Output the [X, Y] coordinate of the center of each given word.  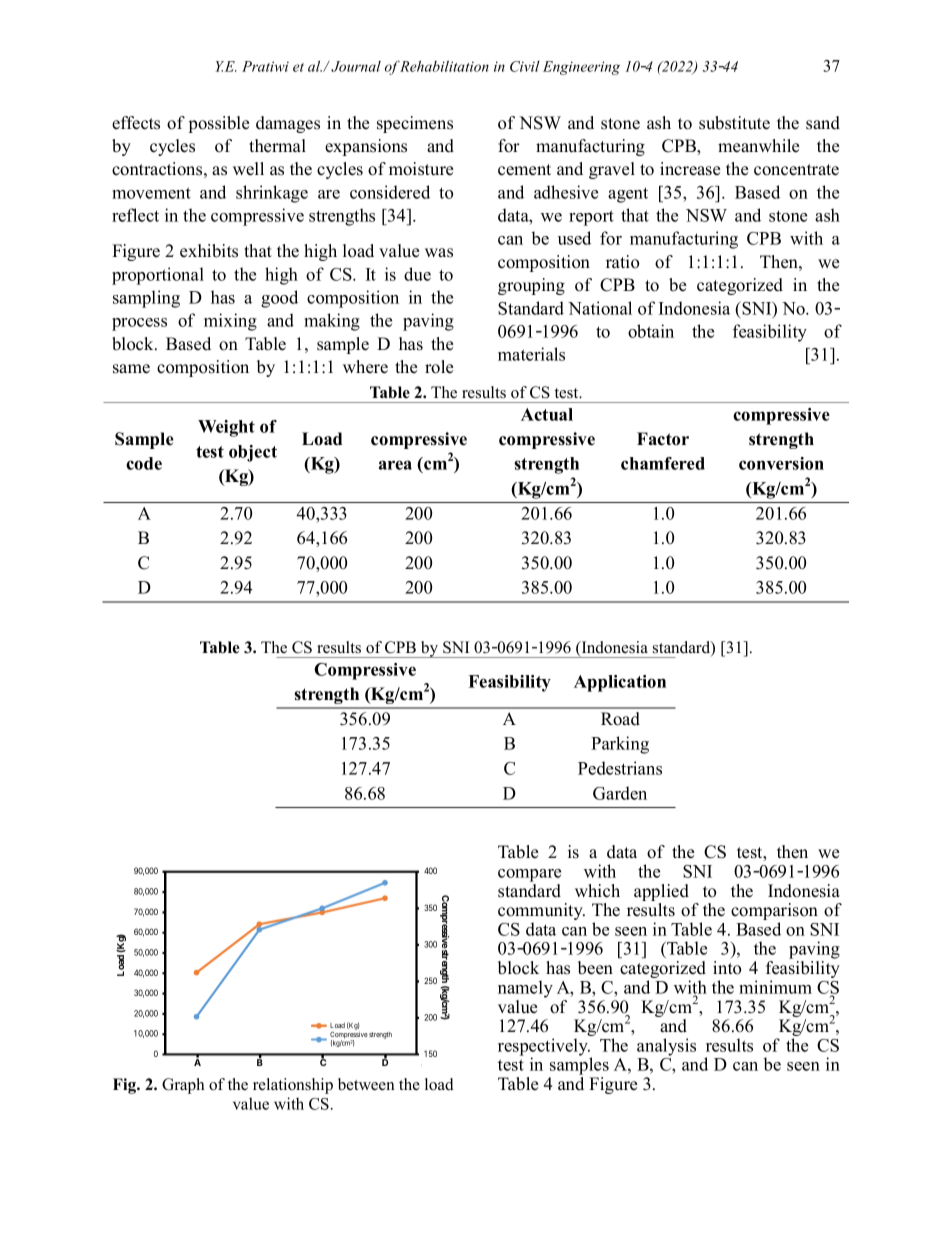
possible [219, 124]
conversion [781, 463]
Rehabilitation [444, 66]
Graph [183, 1086]
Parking [620, 745]
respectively [544, 1048]
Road [620, 719]
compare [529, 875]
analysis [666, 1047]
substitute [734, 123]
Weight [226, 428]
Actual [547, 414]
